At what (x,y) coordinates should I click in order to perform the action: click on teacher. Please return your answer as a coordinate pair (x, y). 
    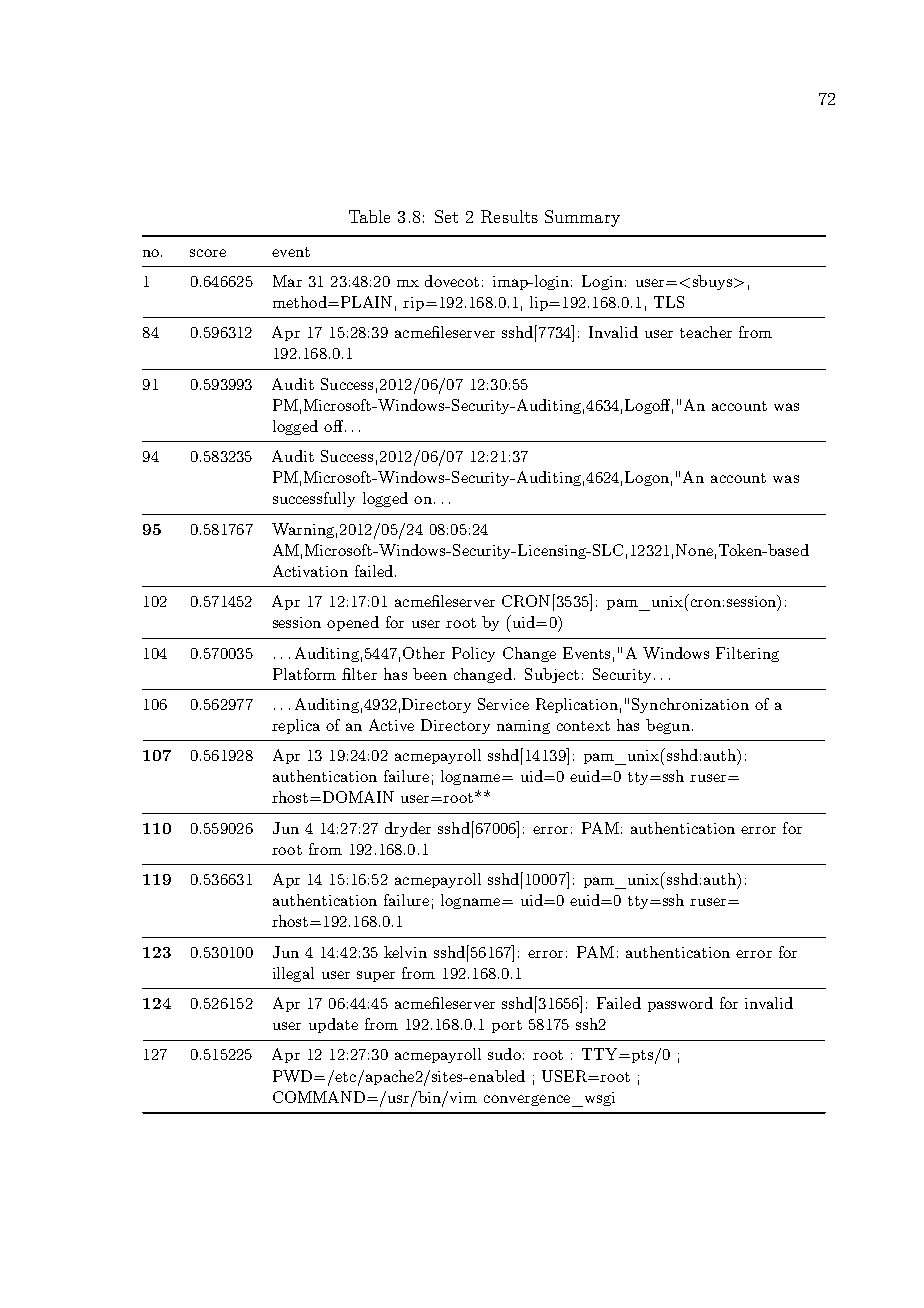
    Looking at the image, I should click on (706, 332).
